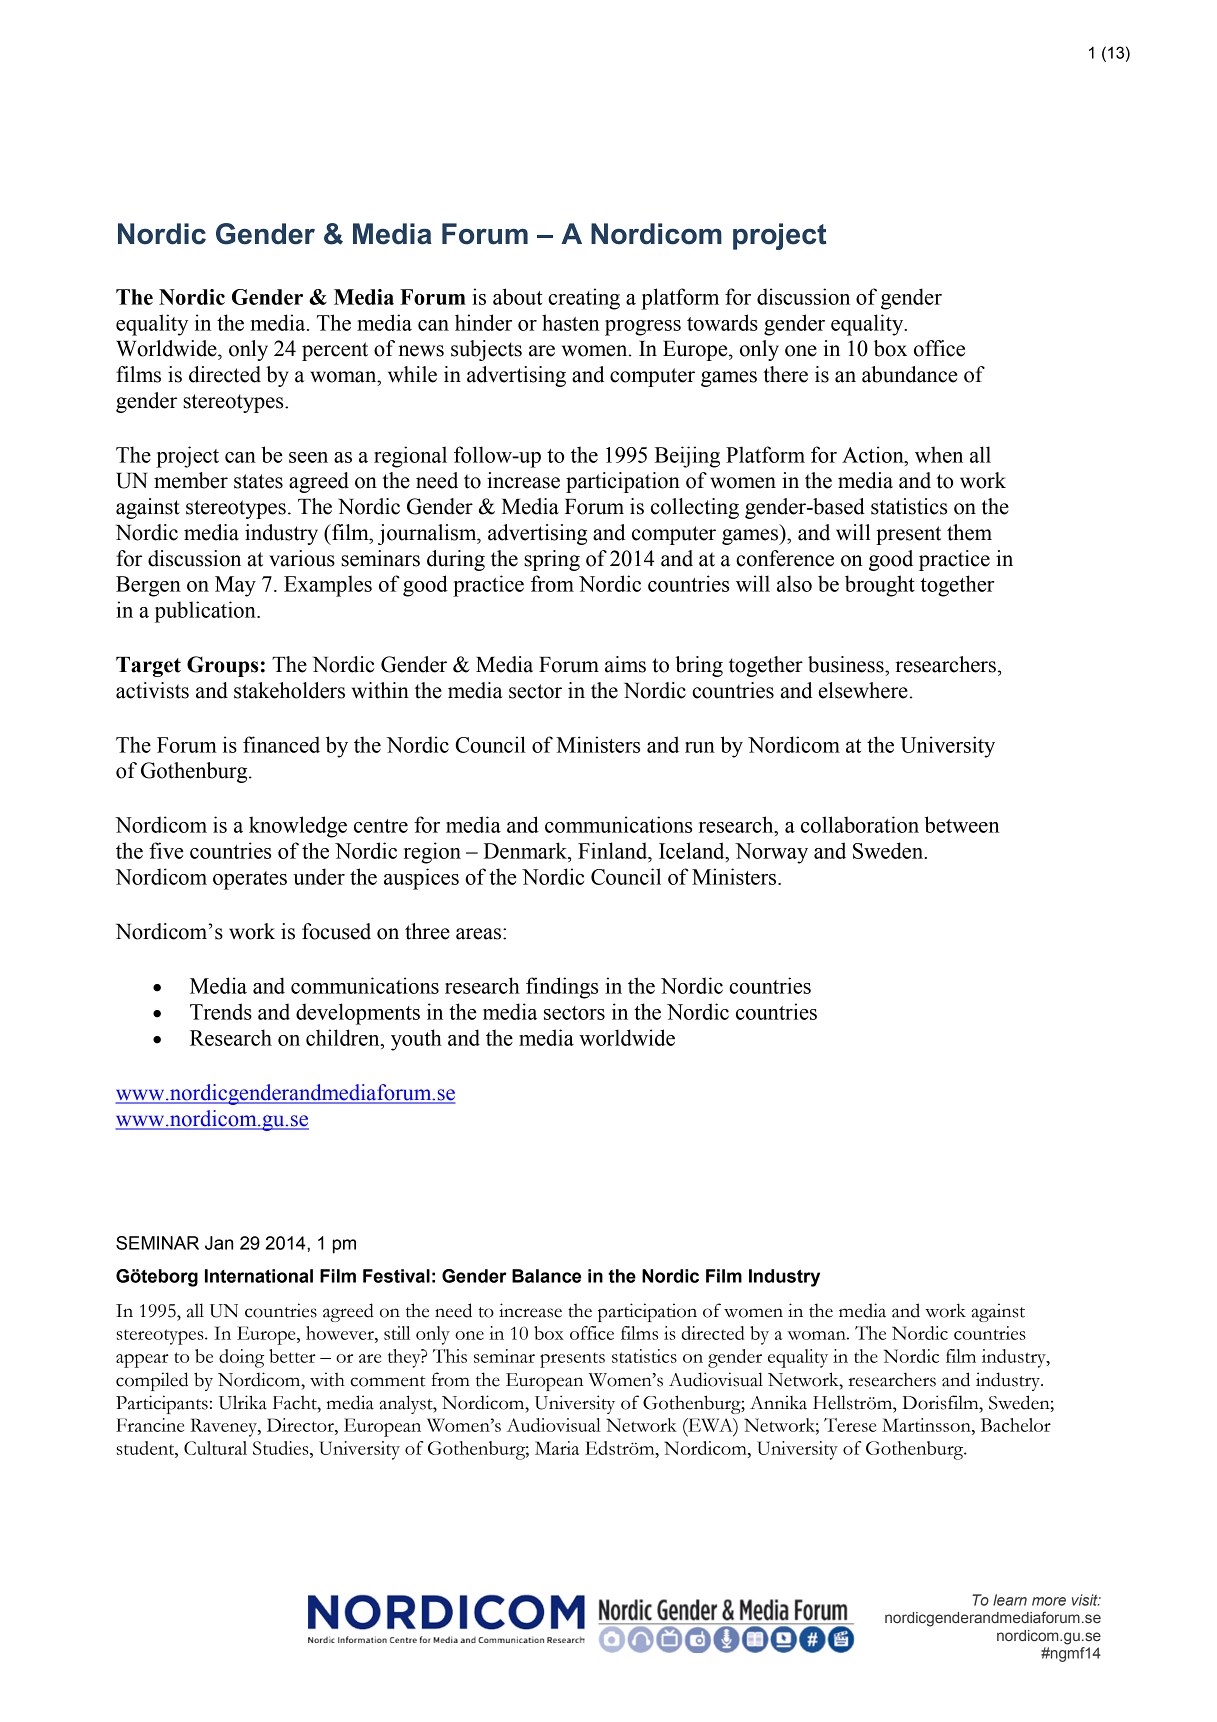  I want to click on run, so click(700, 747).
